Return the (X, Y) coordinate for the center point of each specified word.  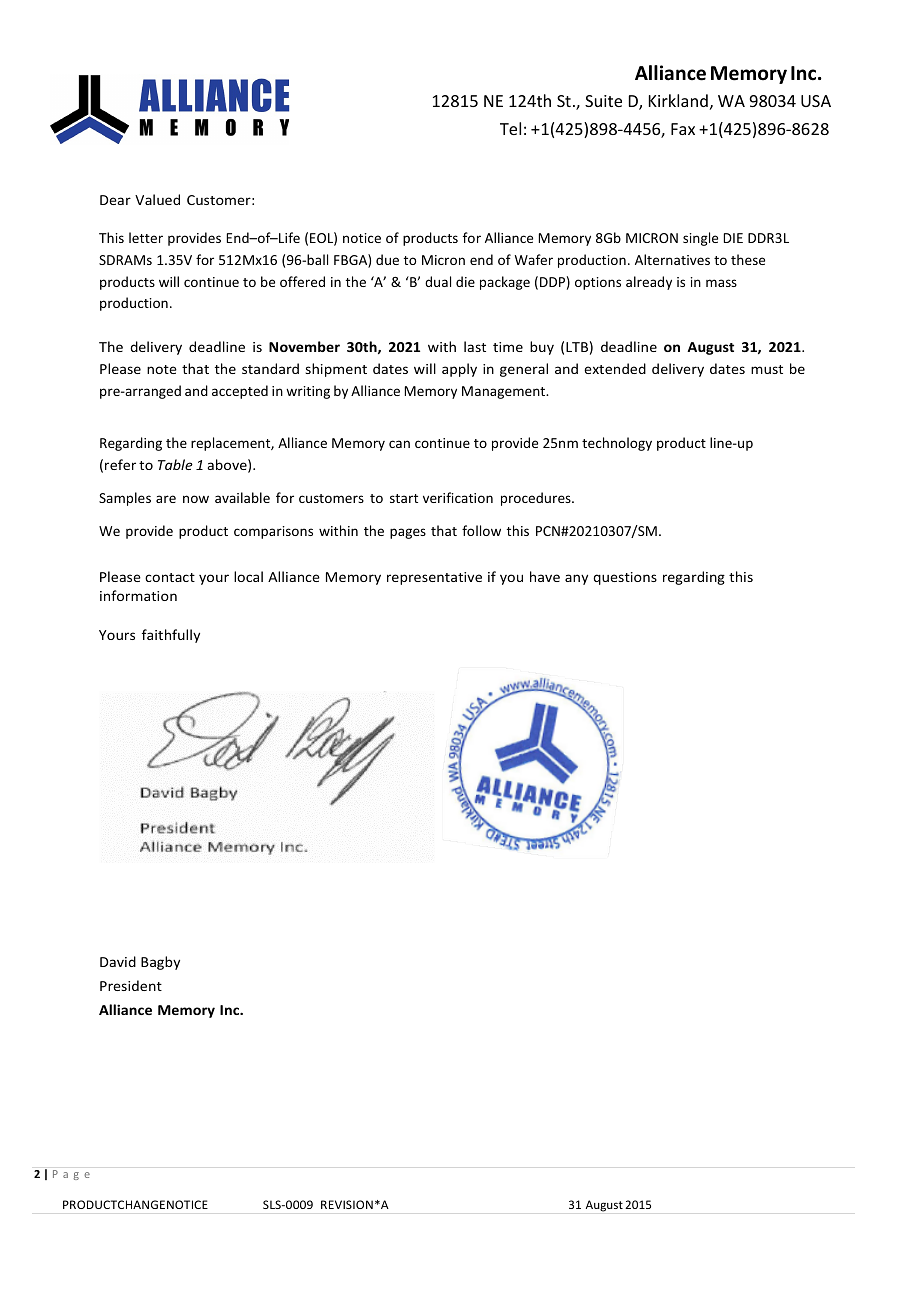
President (131, 985)
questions (625, 578)
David (118, 961)
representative (434, 578)
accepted (240, 392)
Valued (157, 199)
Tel (510, 128)
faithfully (171, 636)
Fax (683, 129)
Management (505, 392)
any (576, 579)
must (767, 369)
